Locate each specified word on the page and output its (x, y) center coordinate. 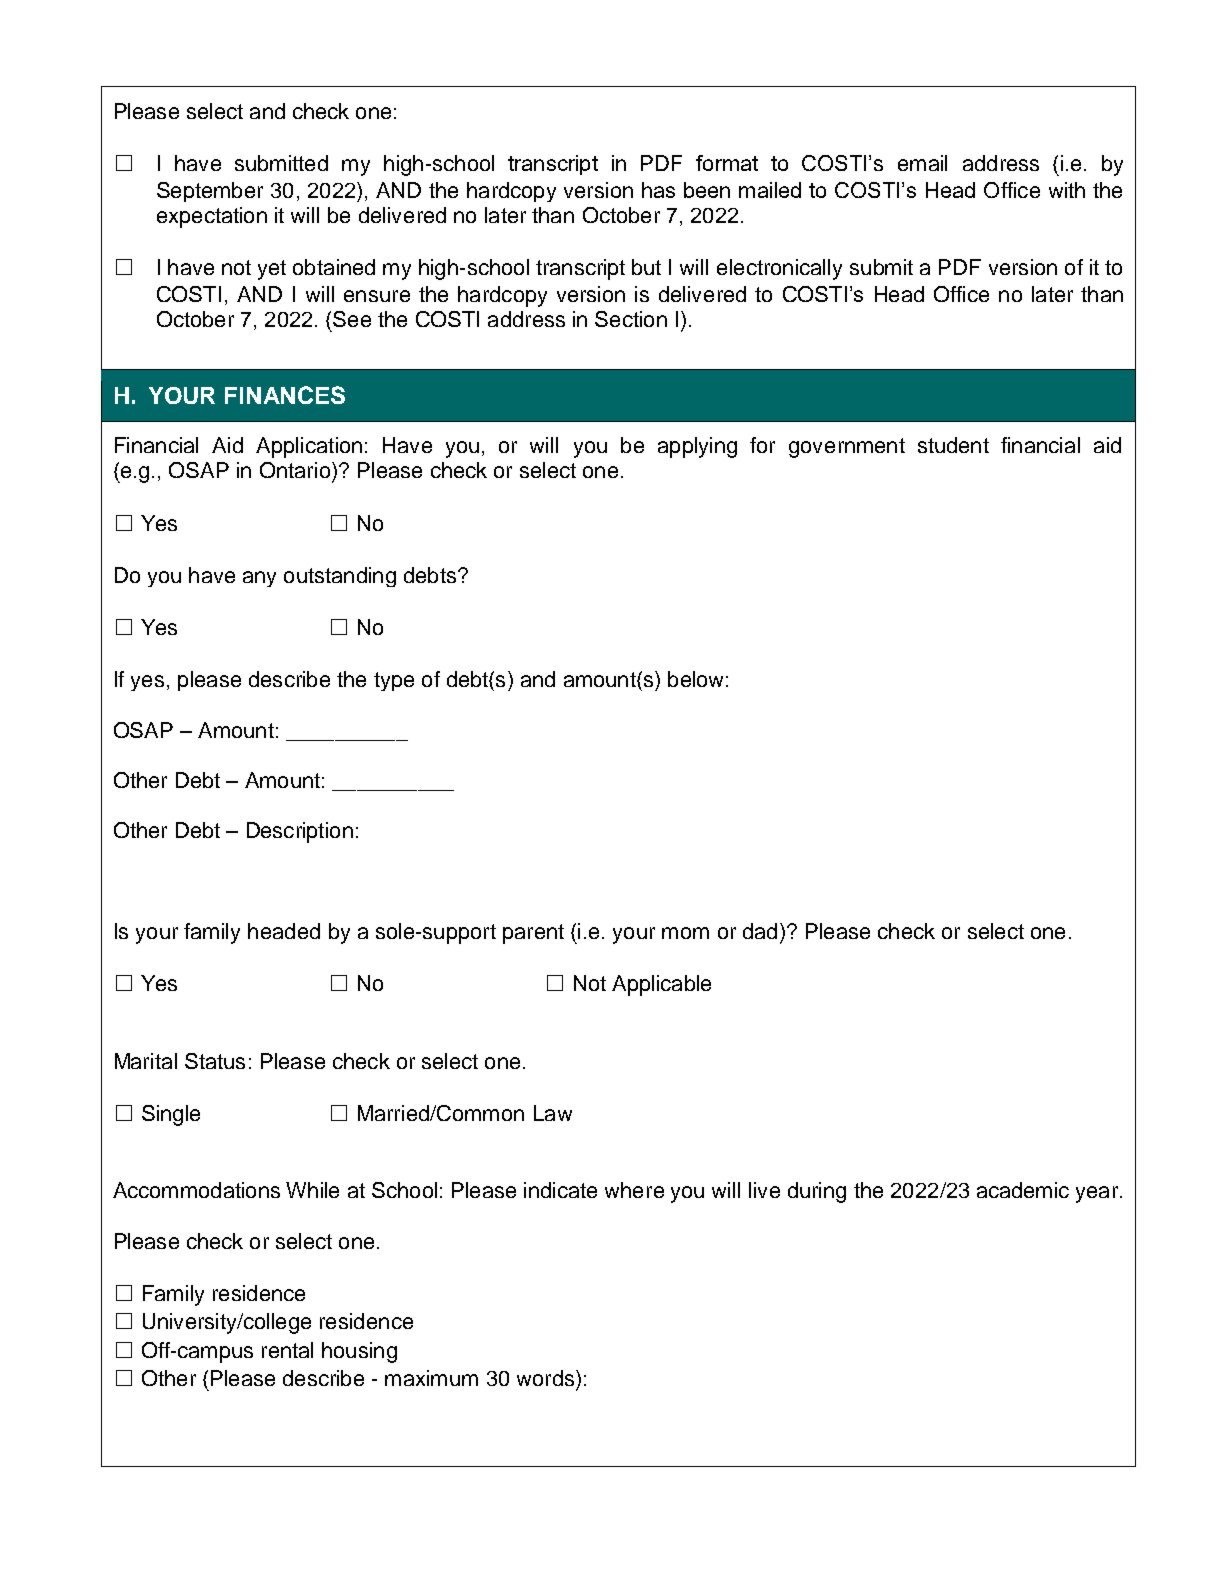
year (1098, 1194)
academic (1023, 1190)
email (922, 163)
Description (300, 832)
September (210, 192)
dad (760, 931)
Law (553, 1113)
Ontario (295, 470)
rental (287, 1350)
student (953, 445)
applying (697, 447)
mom (685, 933)
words (547, 1378)
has (658, 190)
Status (215, 1061)
